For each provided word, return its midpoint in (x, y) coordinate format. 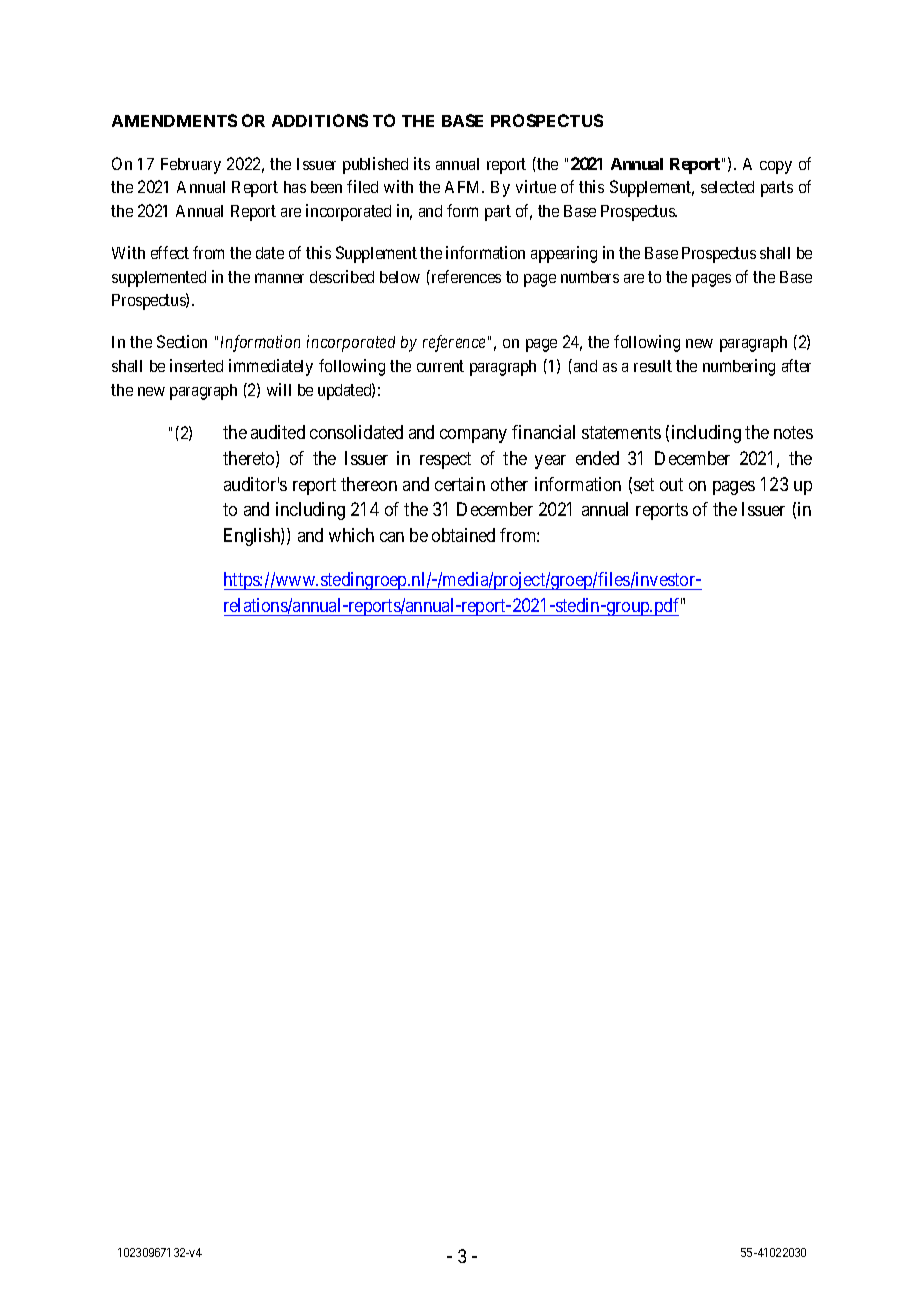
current (440, 366)
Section (182, 341)
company (473, 436)
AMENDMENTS (174, 120)
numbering (739, 367)
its (422, 163)
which (351, 535)
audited (278, 432)
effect (170, 252)
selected (727, 187)
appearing (564, 254)
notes (793, 432)
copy (776, 167)
